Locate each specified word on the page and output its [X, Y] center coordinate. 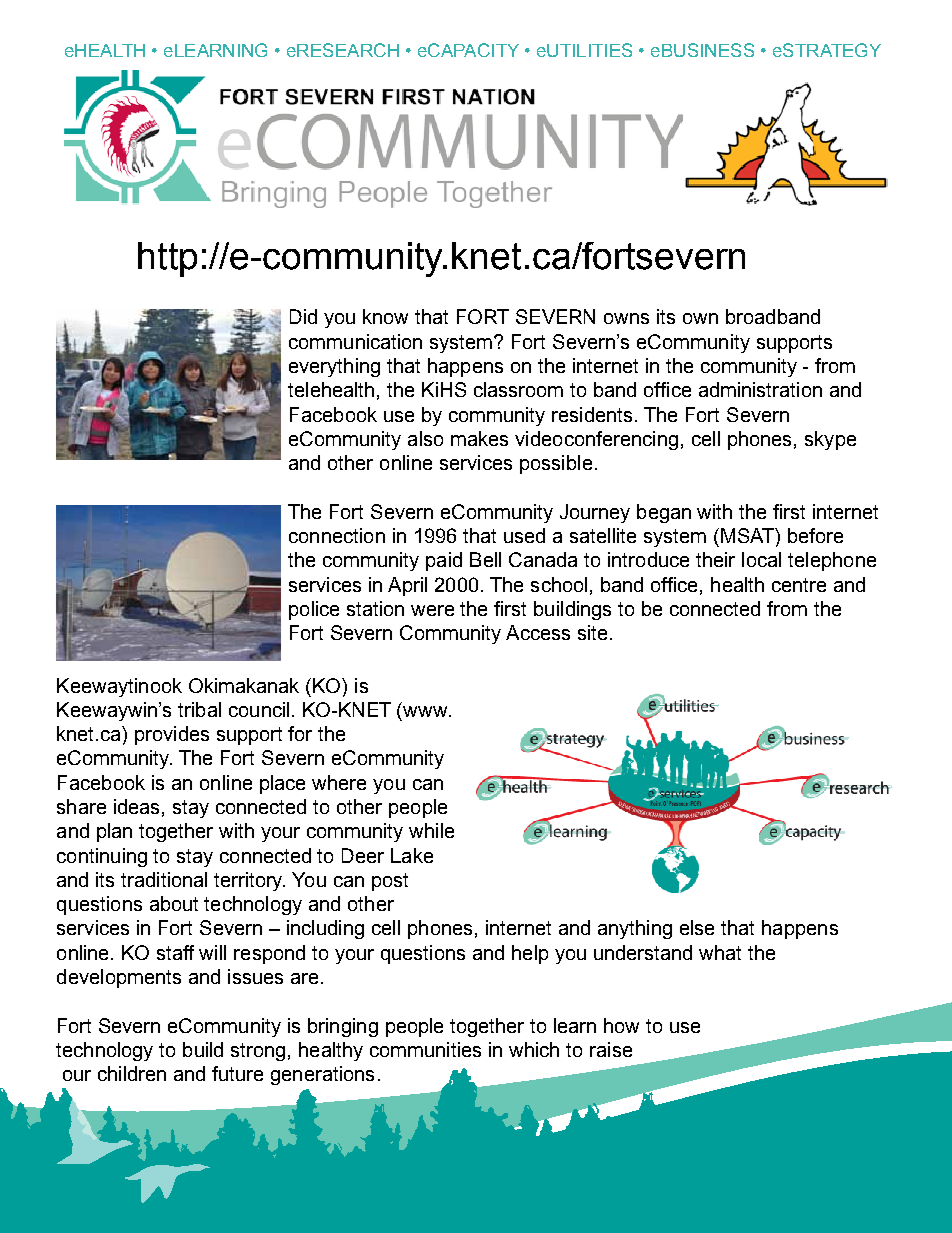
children [132, 1073]
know [385, 316]
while [431, 830]
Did [303, 316]
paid [444, 561]
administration [760, 389]
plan [114, 832]
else [697, 927]
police [314, 610]
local [761, 559]
